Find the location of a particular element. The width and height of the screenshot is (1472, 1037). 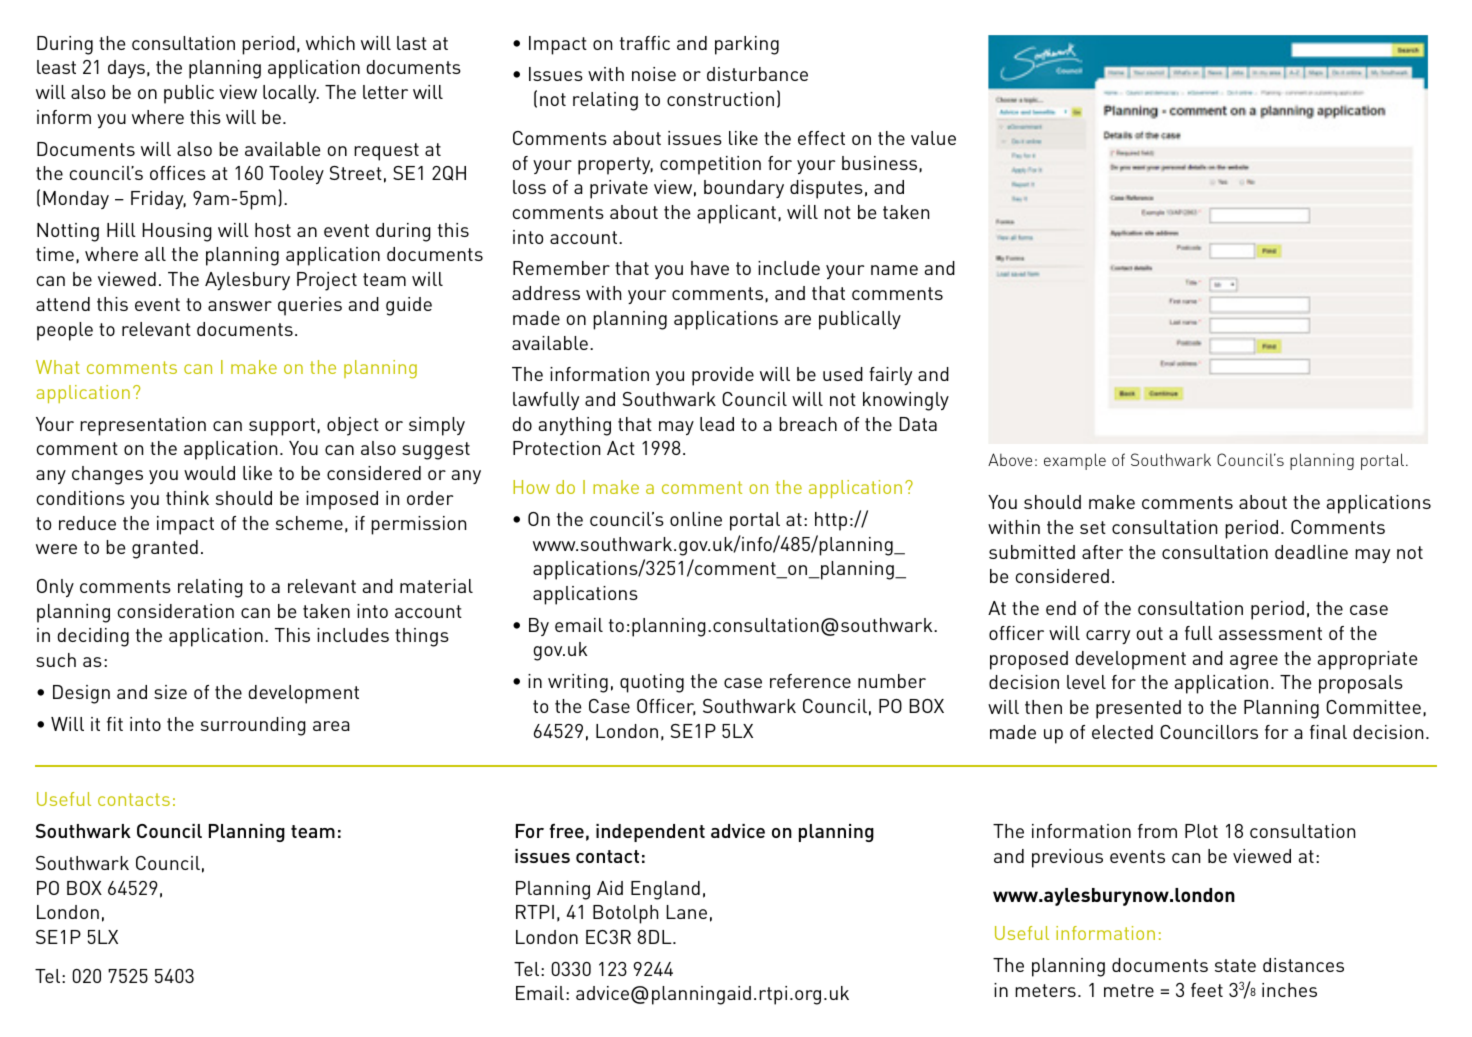

disturbance is located at coordinates (757, 74).
